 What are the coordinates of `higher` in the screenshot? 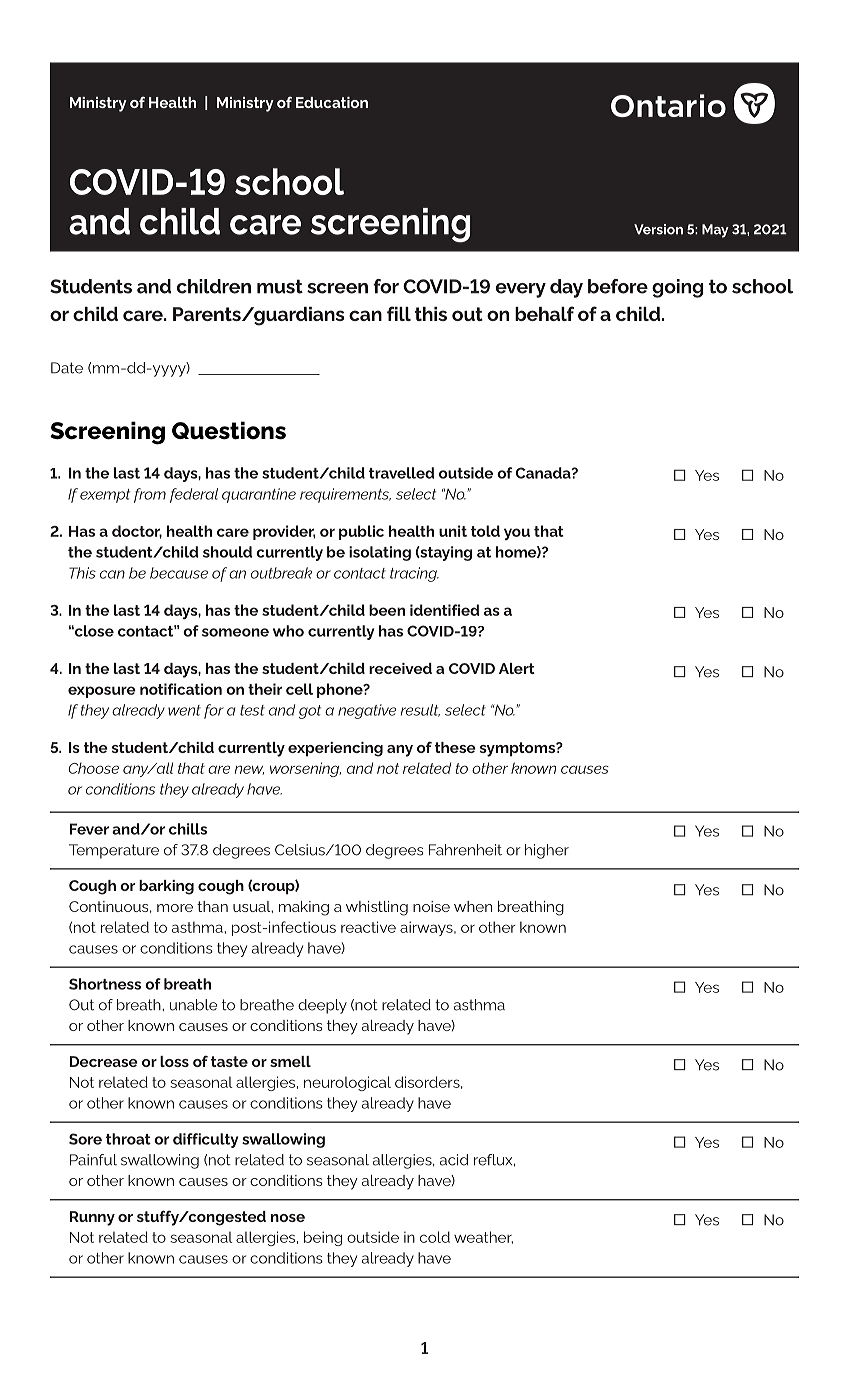 It's located at (547, 851).
